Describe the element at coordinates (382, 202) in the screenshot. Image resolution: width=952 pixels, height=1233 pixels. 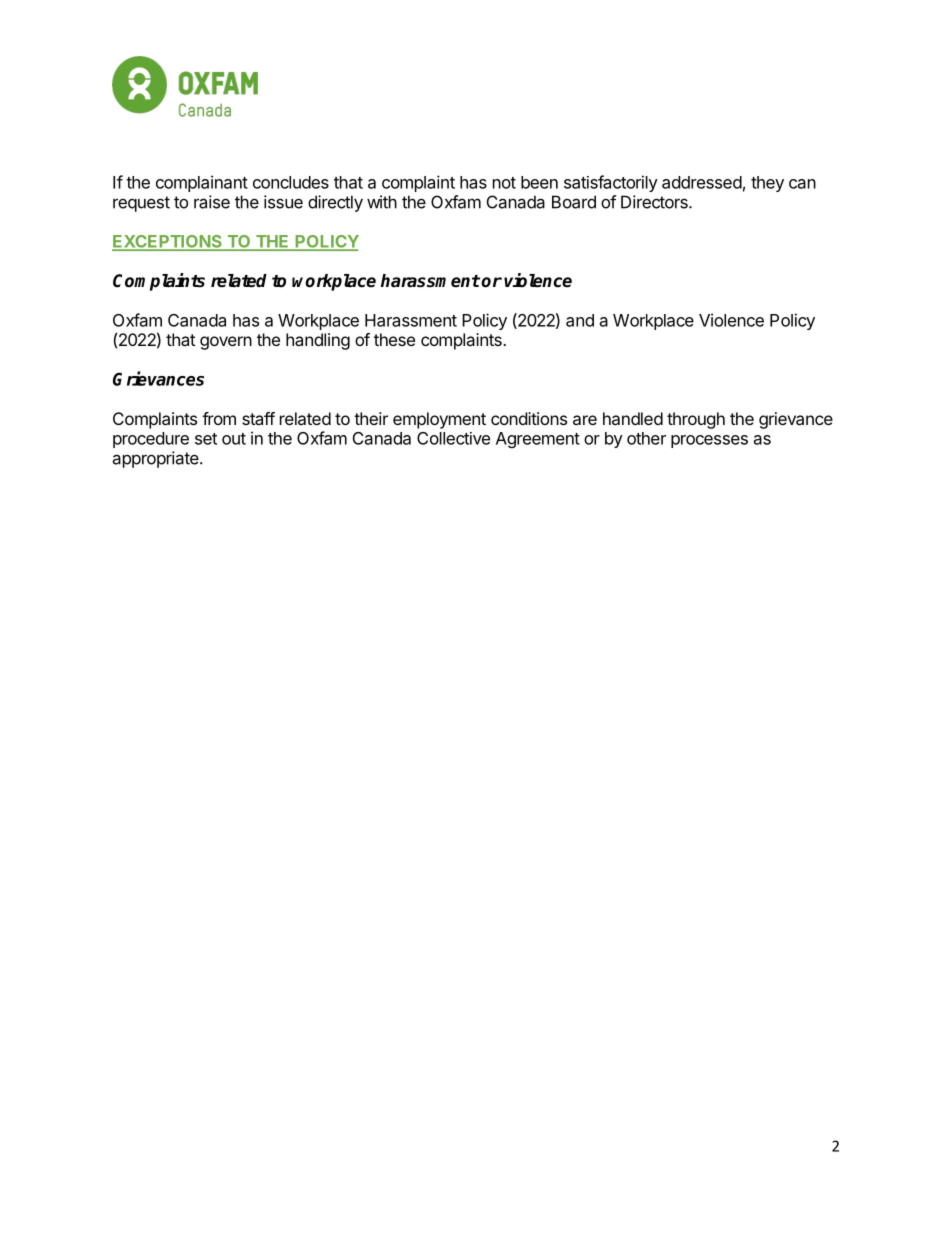
I see `with` at that location.
